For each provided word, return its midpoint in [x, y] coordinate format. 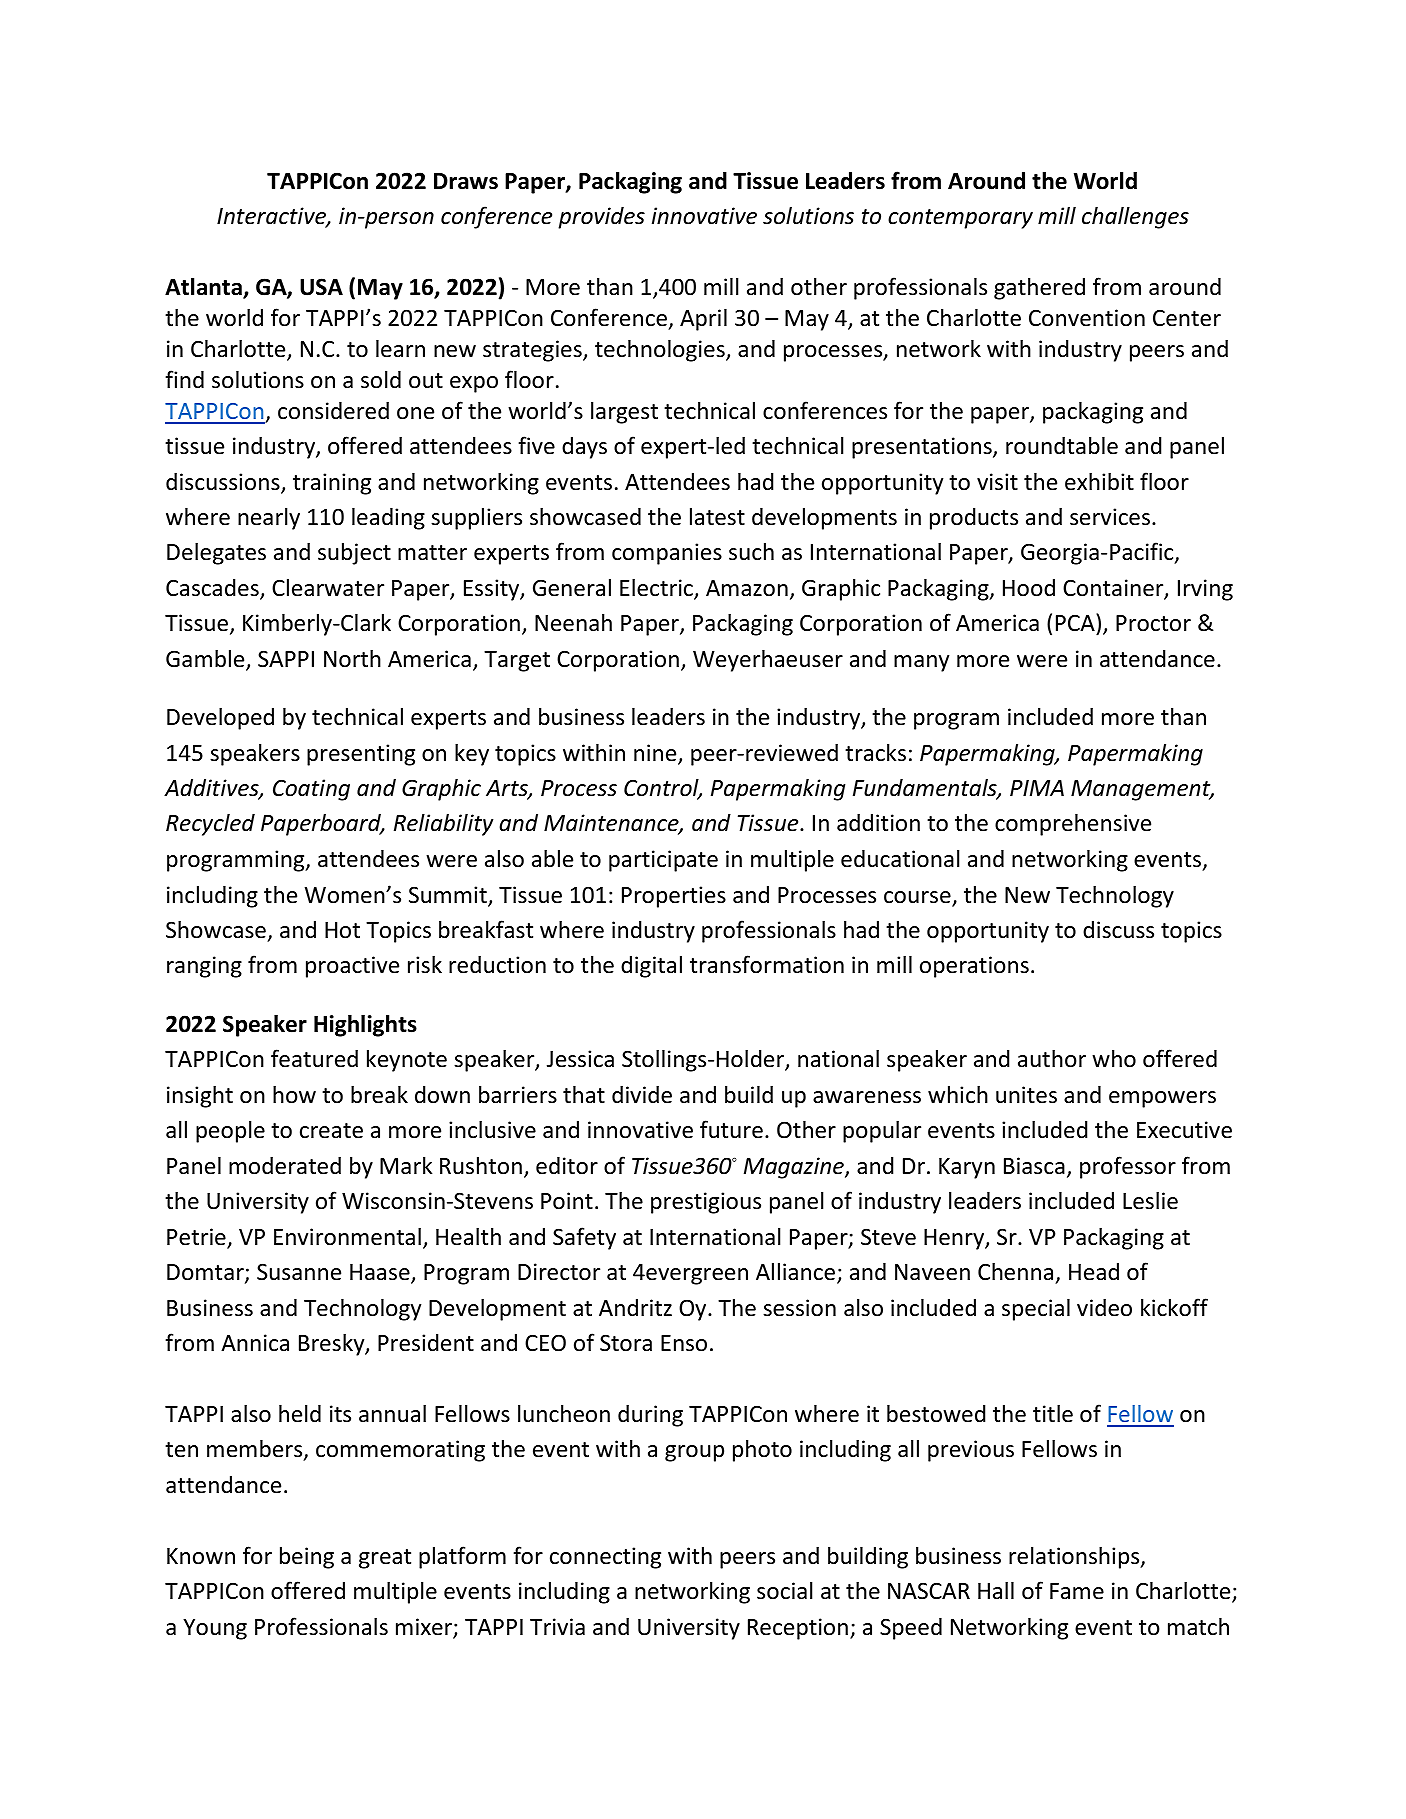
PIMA [1037, 788]
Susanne [299, 1272]
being [307, 1557]
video [1104, 1308]
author [1052, 1058]
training [332, 484]
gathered [1039, 288]
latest [717, 516]
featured [314, 1058]
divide [642, 1095]
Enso [684, 1343]
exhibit [1099, 481]
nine [656, 754]
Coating [311, 790]
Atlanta [204, 287]
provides [601, 218]
